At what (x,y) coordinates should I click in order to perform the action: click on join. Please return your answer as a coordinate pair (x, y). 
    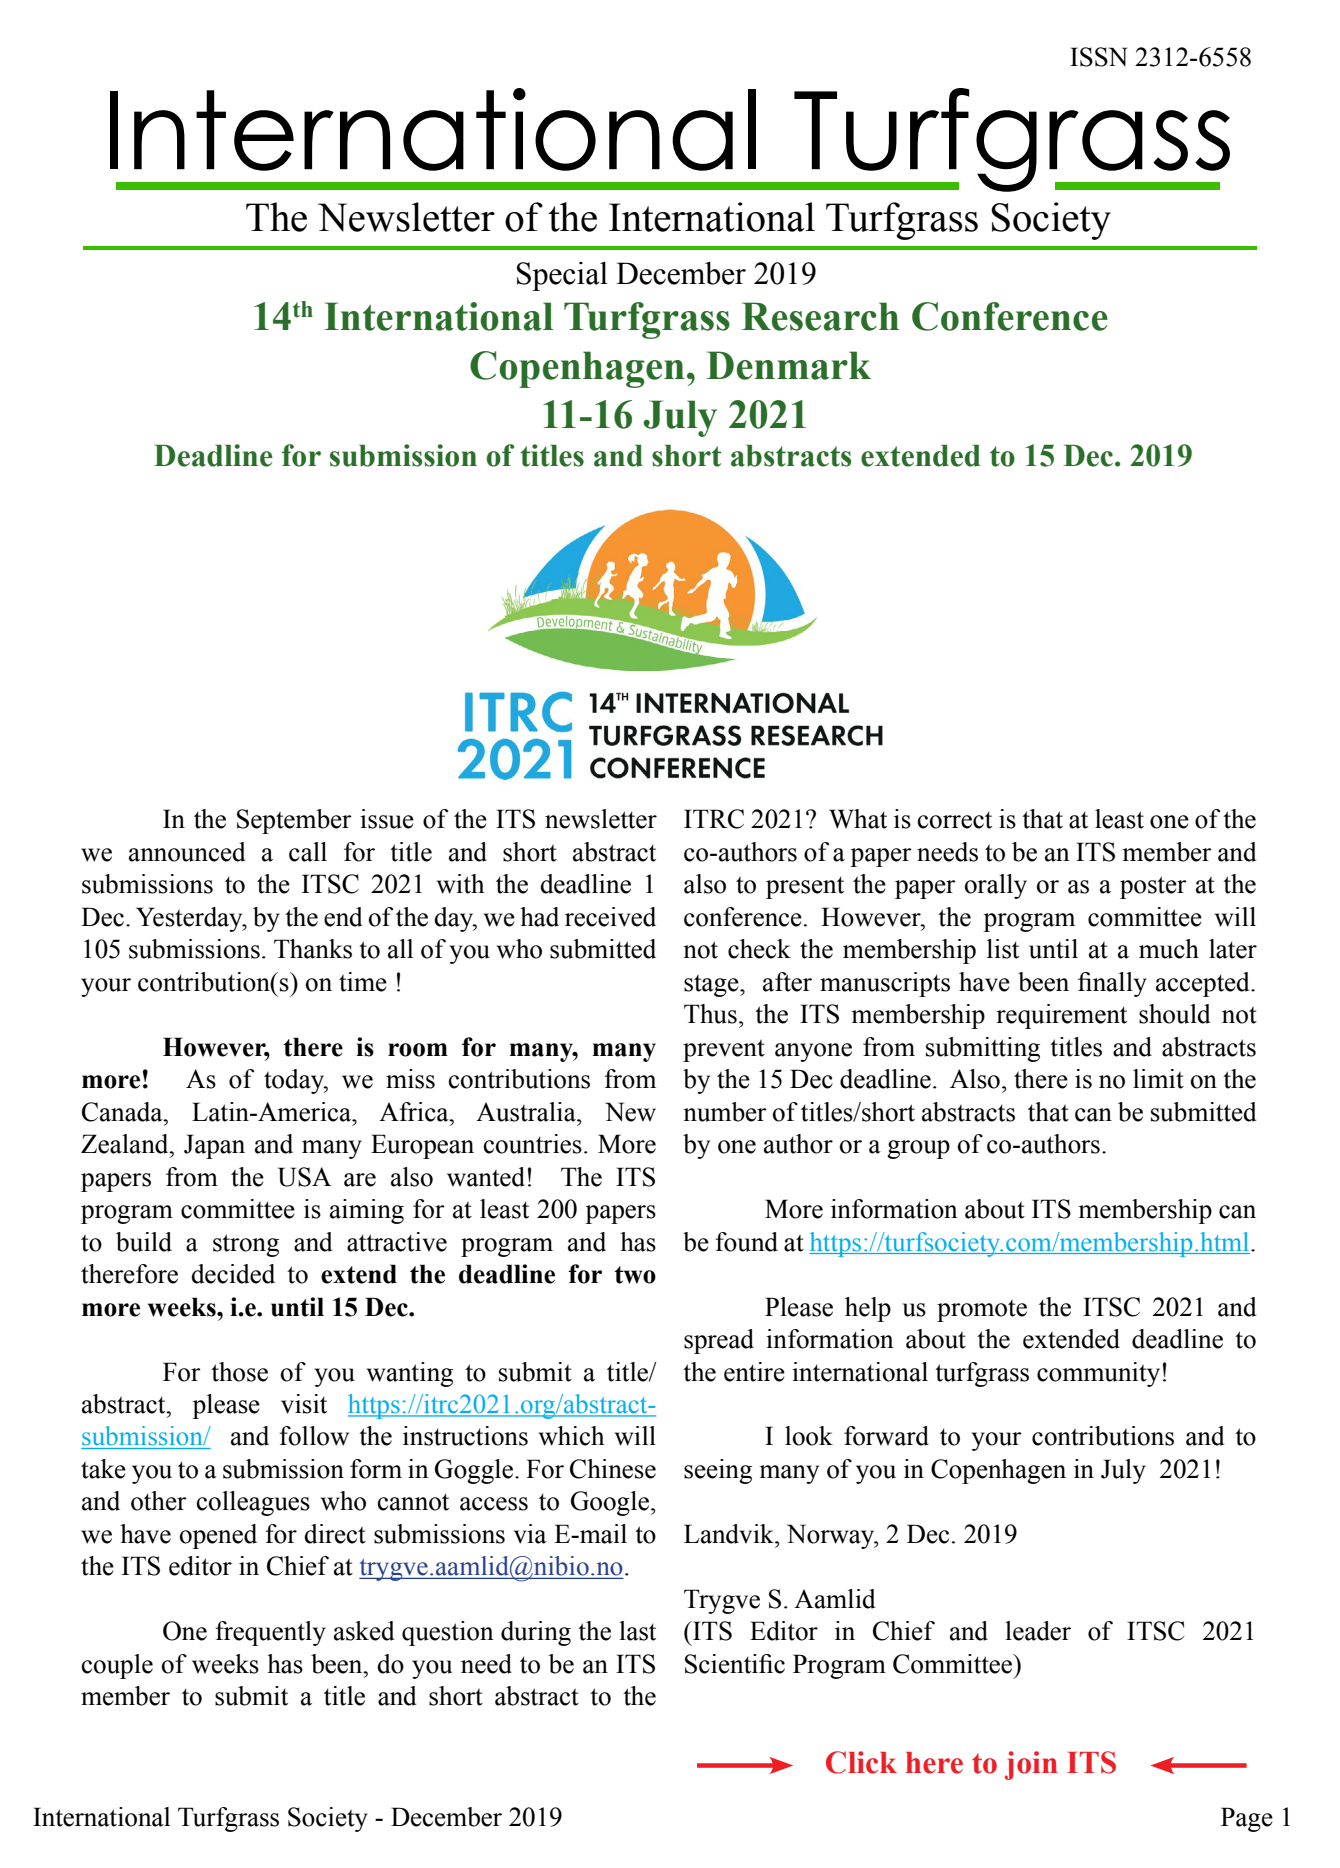
    Looking at the image, I should click on (1031, 1765).
